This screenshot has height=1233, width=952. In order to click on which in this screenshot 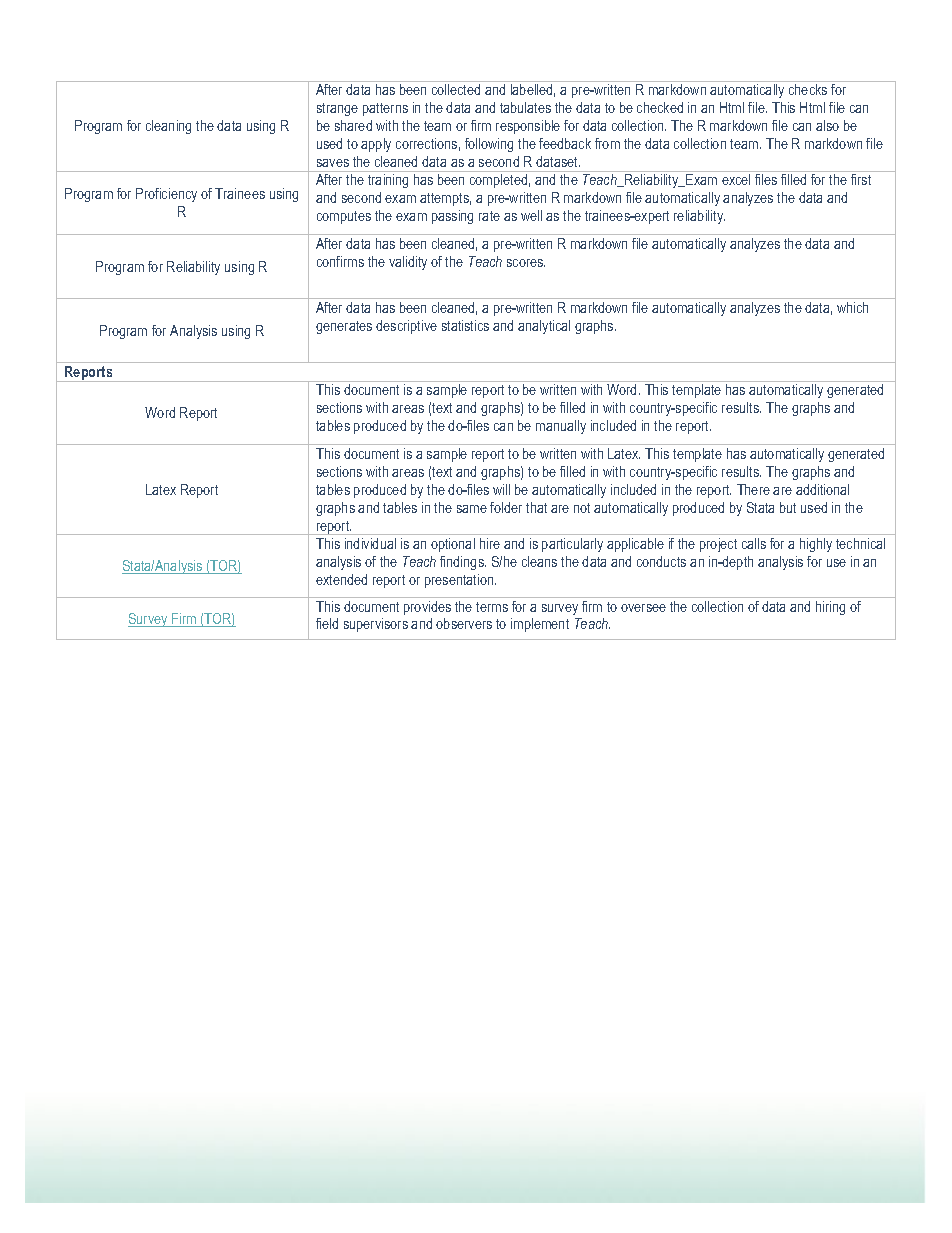, I will do `click(852, 307)`.
